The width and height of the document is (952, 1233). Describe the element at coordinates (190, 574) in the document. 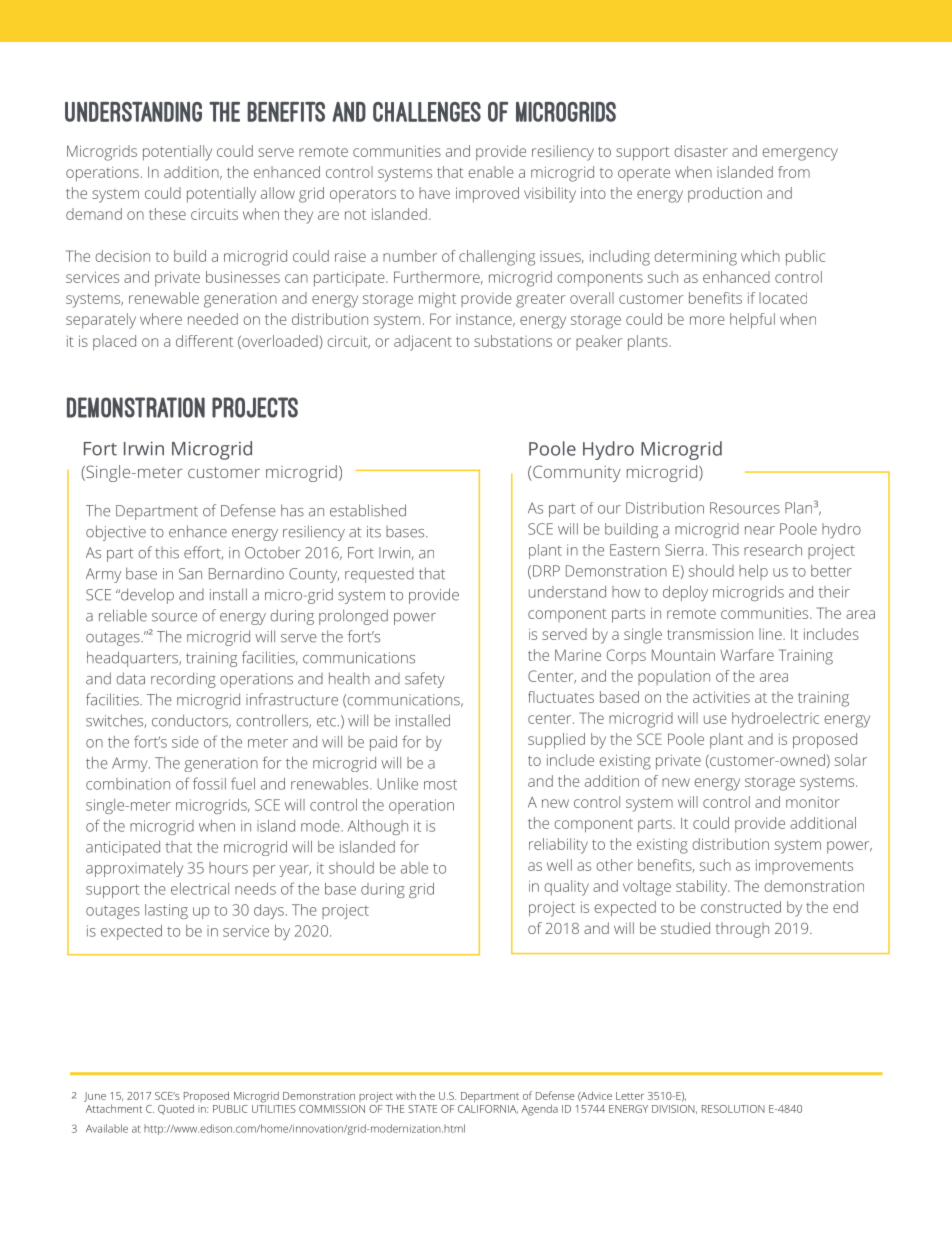

I see `San` at that location.
